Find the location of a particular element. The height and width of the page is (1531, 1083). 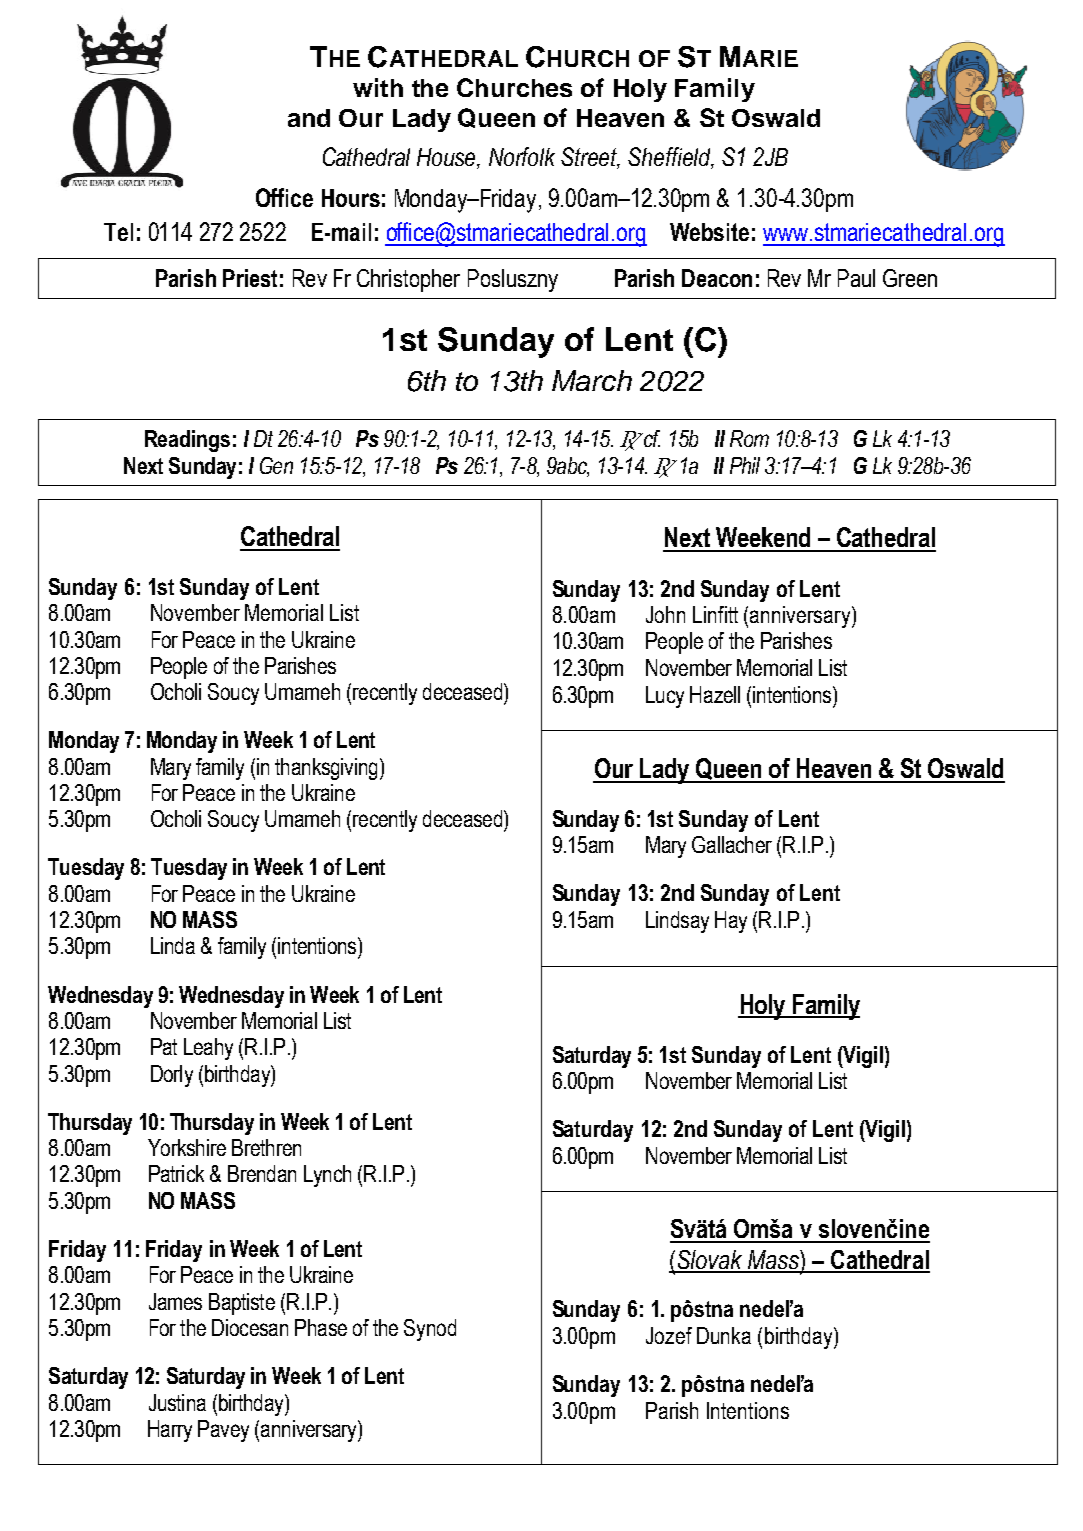

Harry is located at coordinates (170, 1431).
